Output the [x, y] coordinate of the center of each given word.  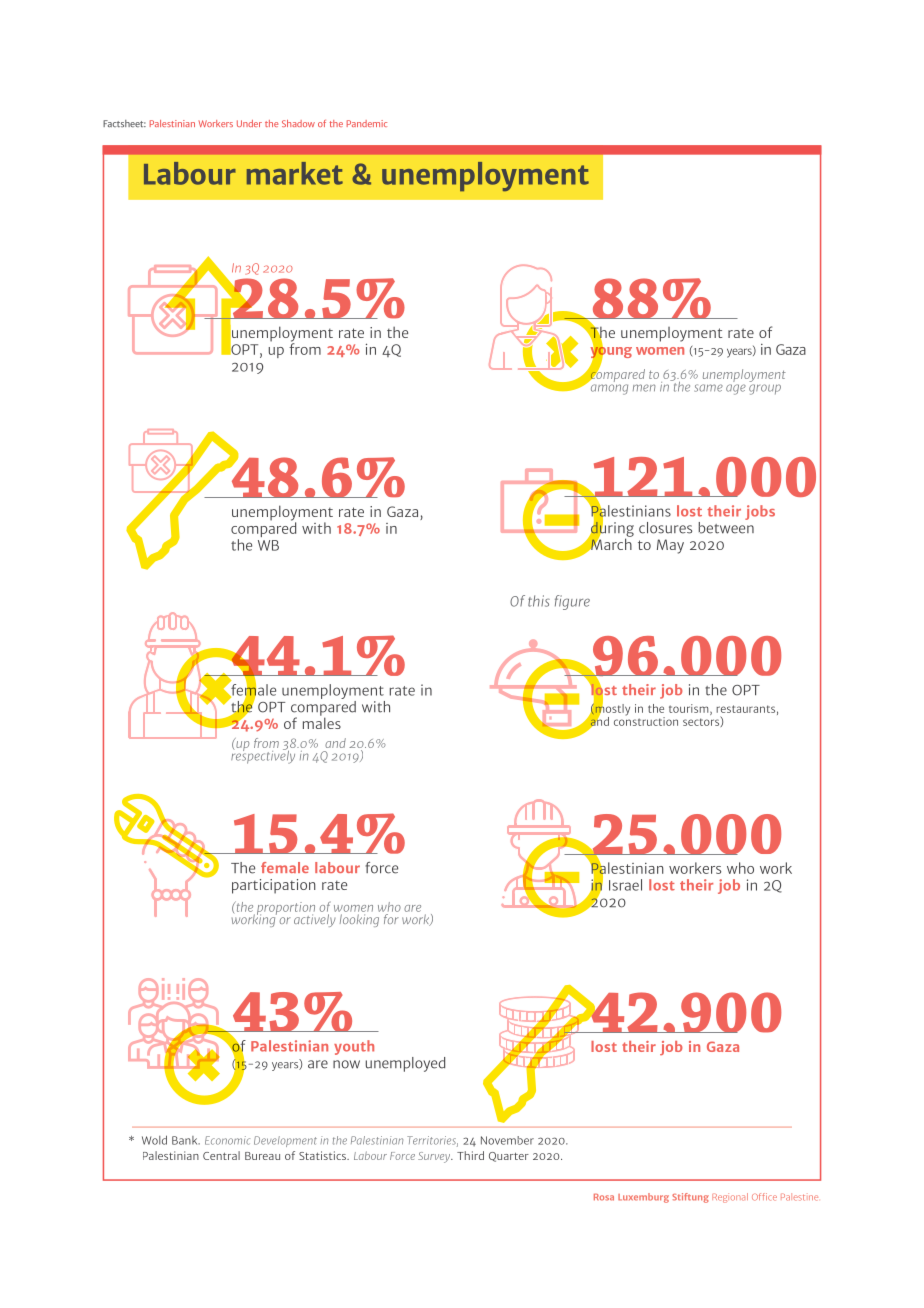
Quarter [509, 1157]
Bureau [262, 1156]
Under [249, 123]
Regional [730, 1198]
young [611, 352]
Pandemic [367, 123]
